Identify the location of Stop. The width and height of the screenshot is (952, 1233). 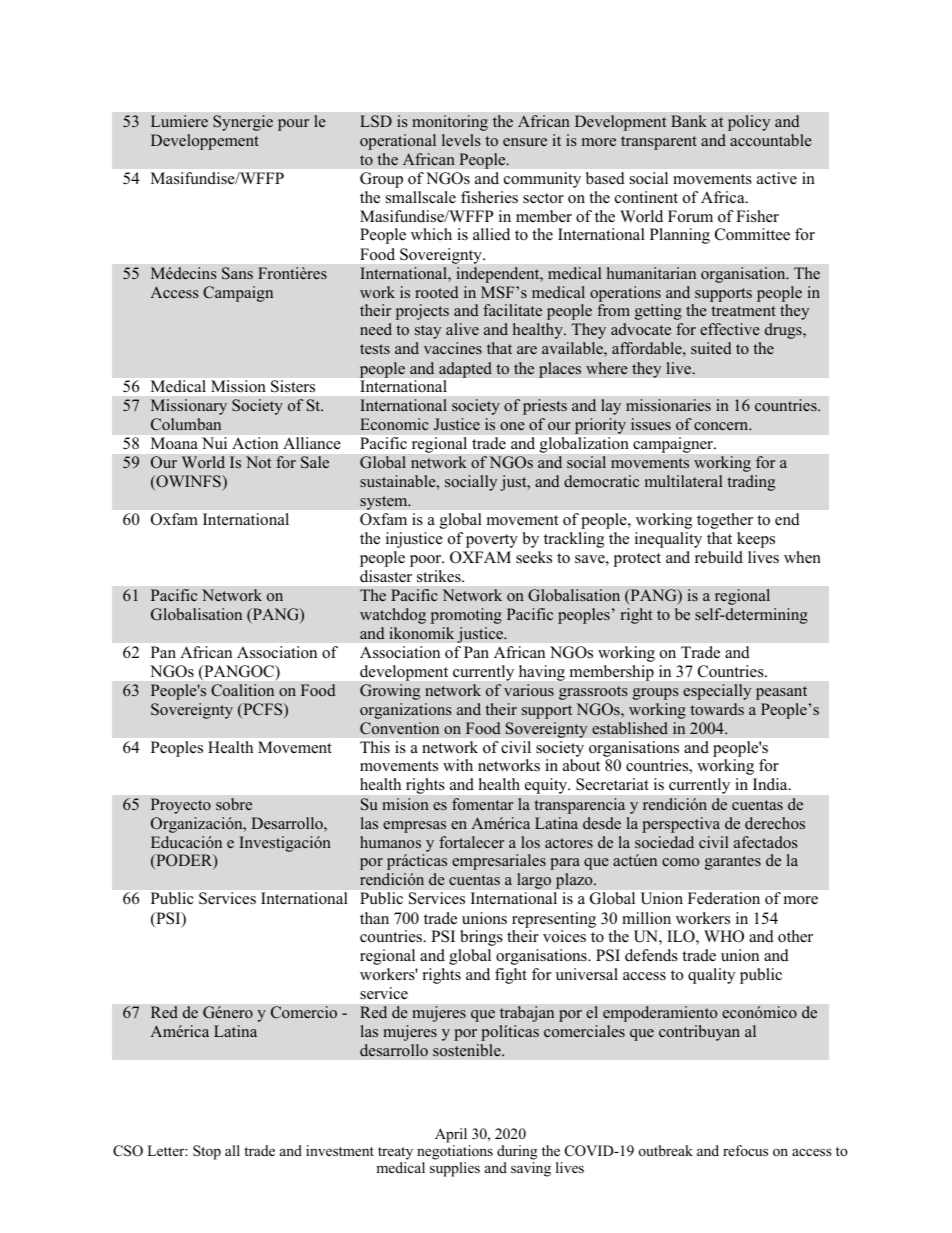
(207, 1152).
